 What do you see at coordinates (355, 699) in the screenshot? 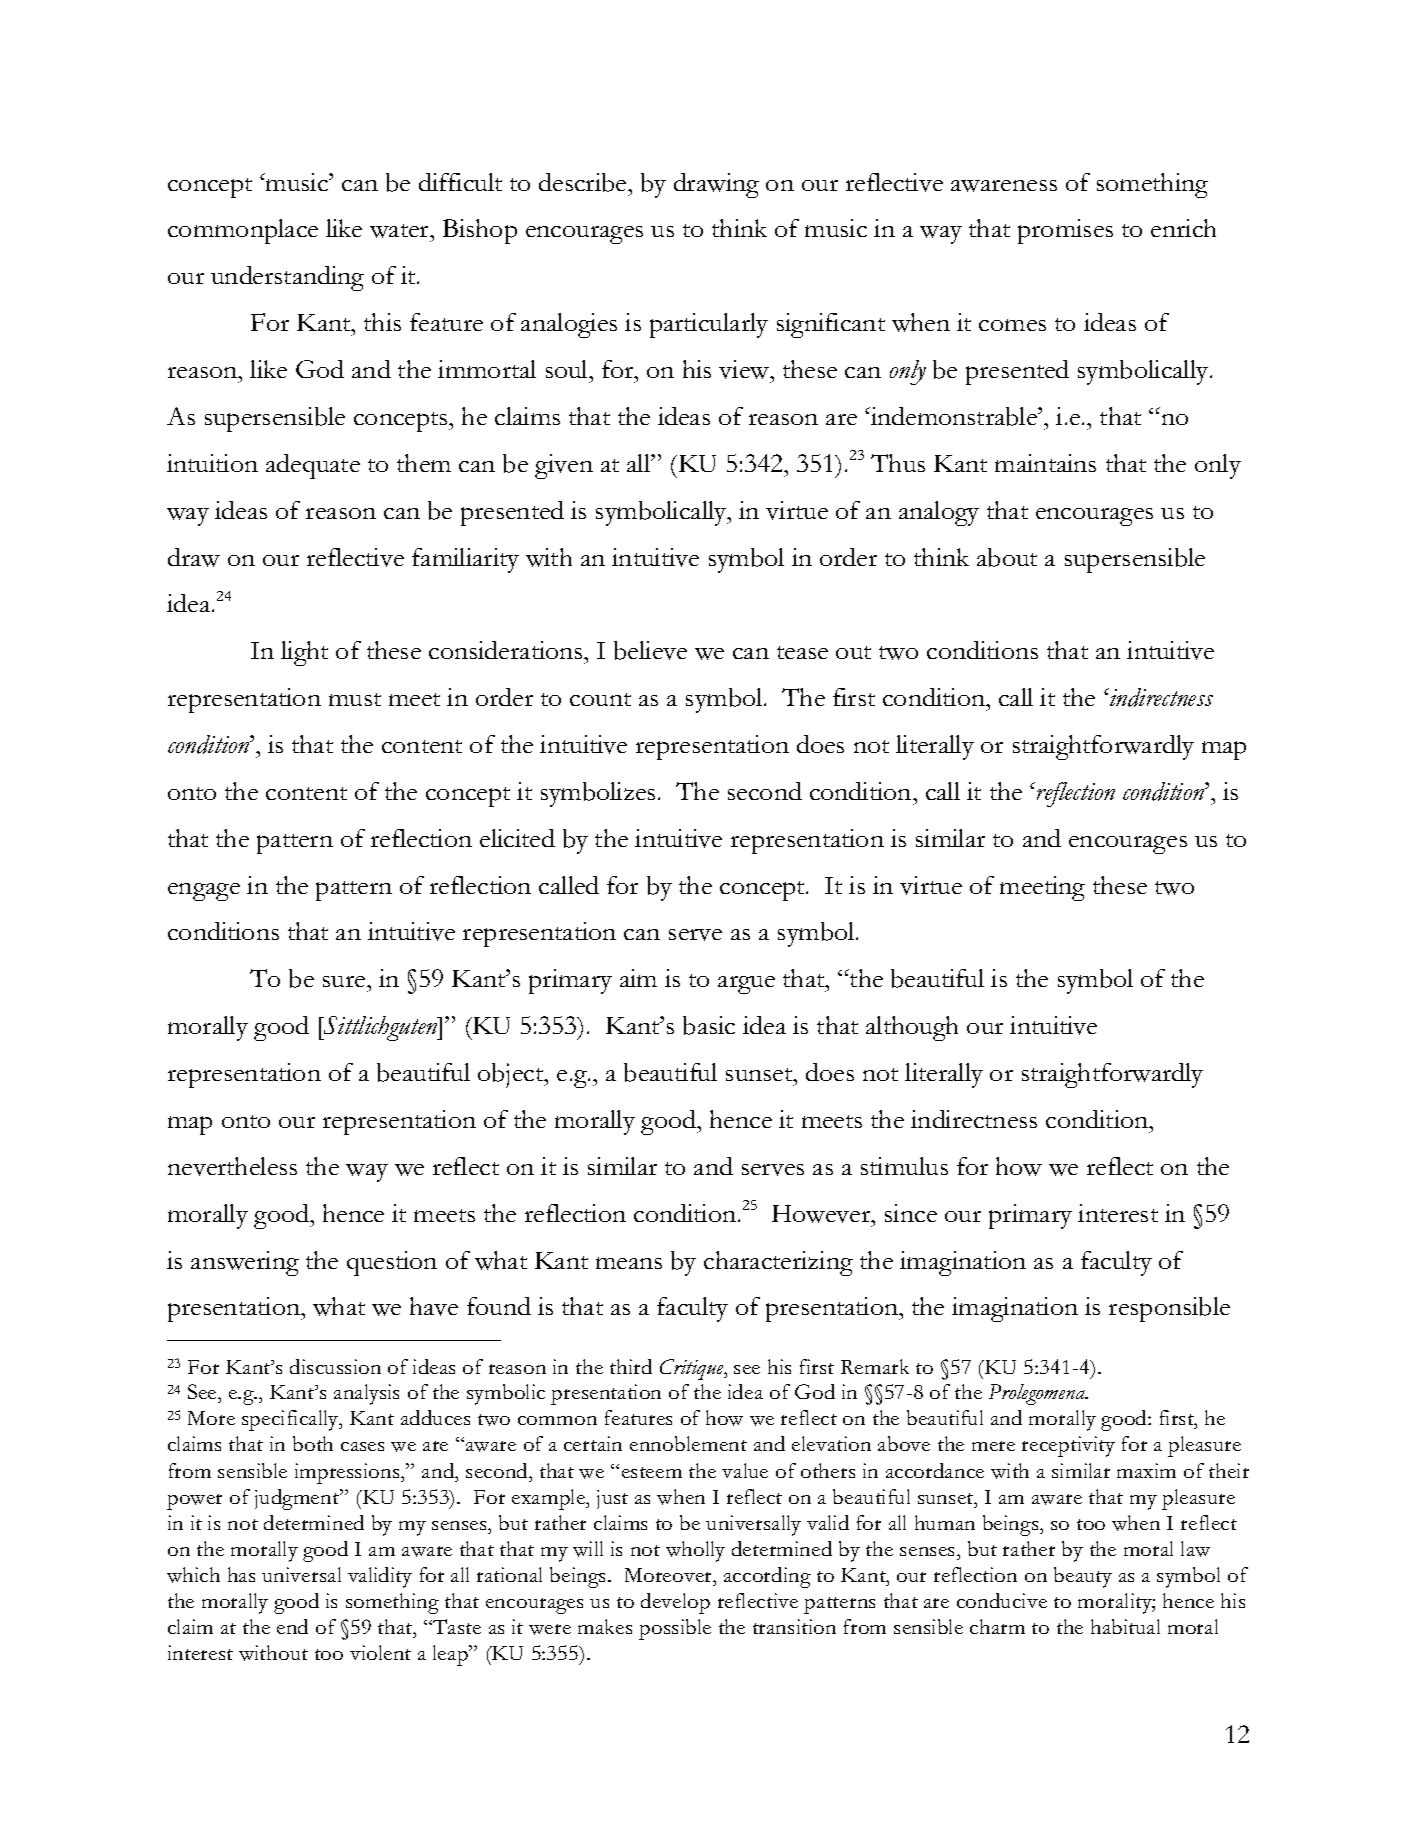
I see `must` at bounding box center [355, 699].
